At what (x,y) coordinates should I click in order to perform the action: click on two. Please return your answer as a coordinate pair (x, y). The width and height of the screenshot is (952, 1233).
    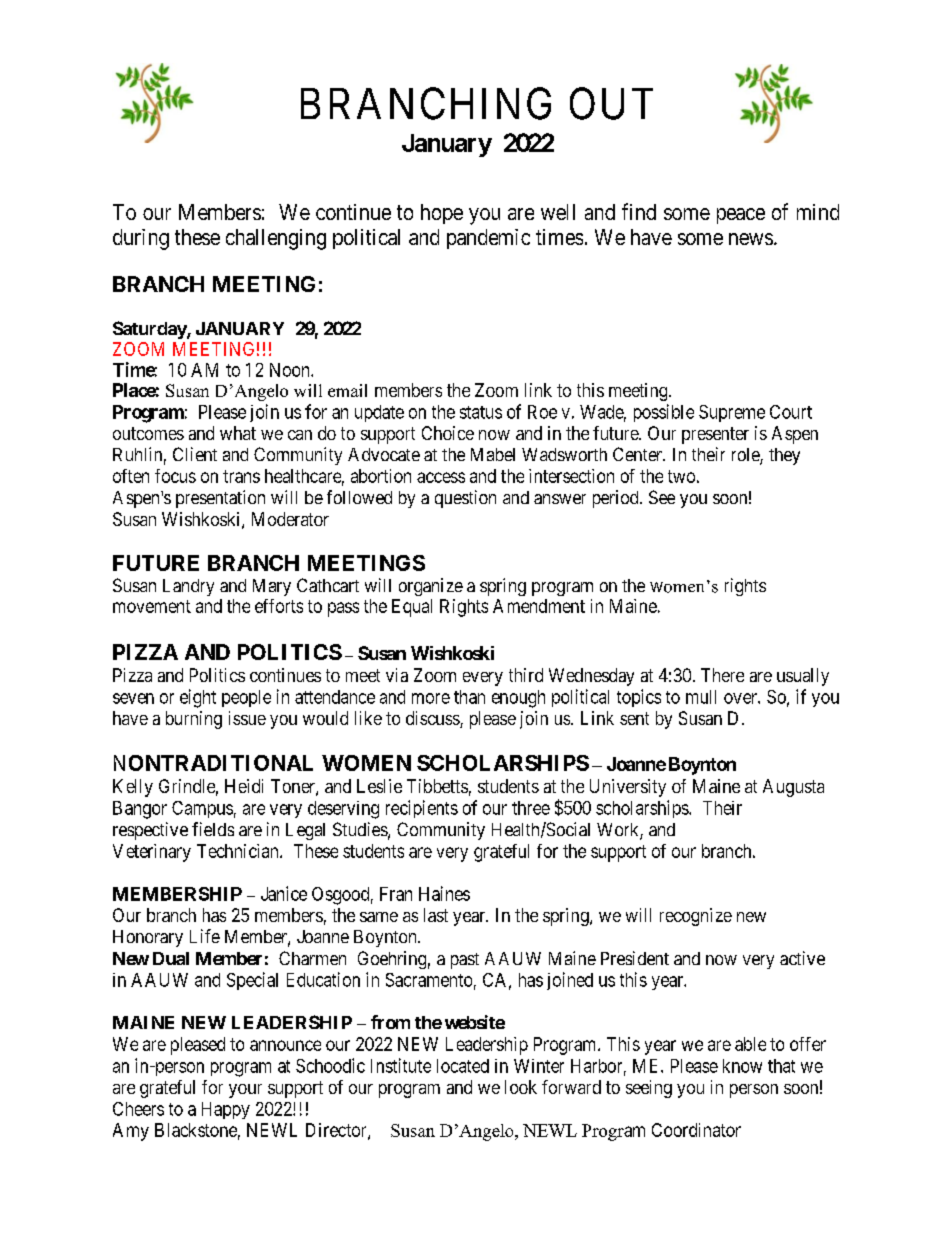
    Looking at the image, I should click on (681, 476).
